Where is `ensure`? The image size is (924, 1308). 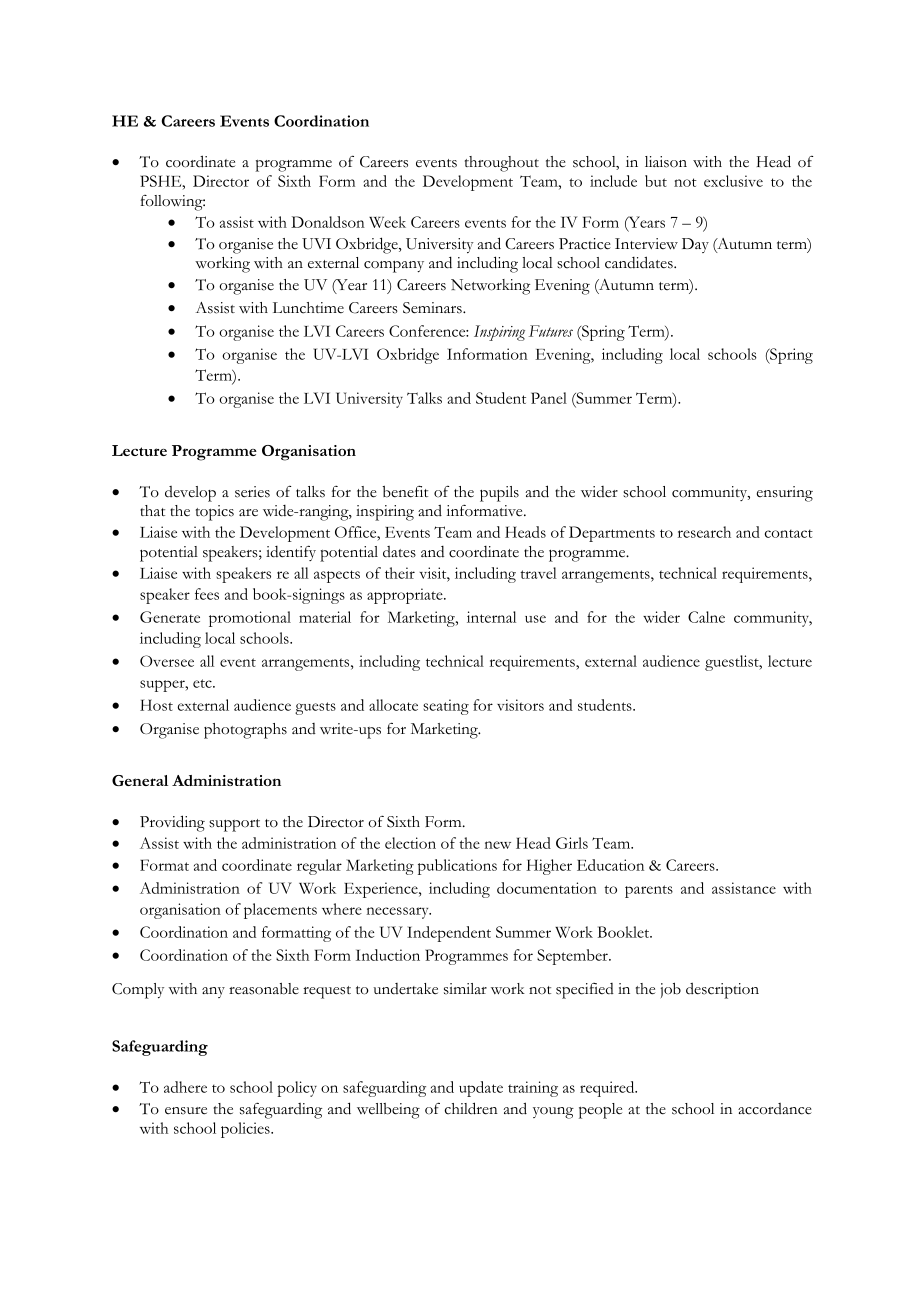
ensure is located at coordinates (186, 1111).
